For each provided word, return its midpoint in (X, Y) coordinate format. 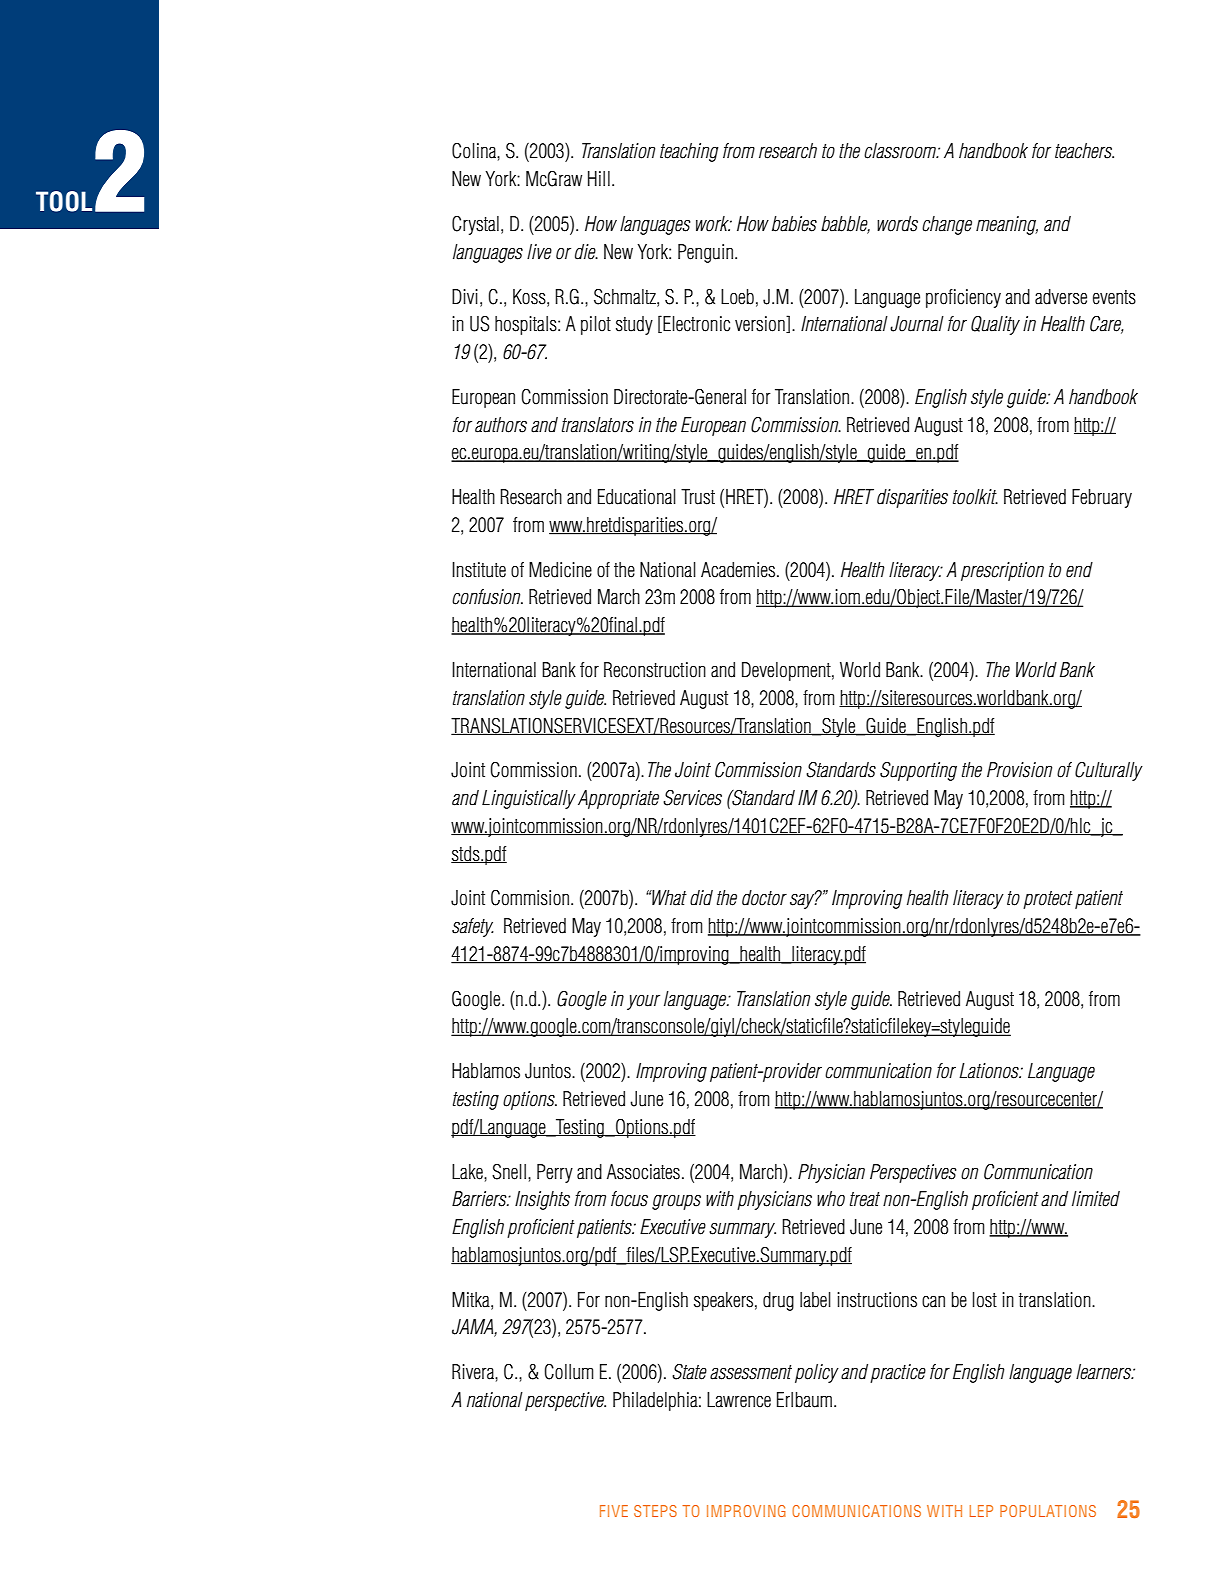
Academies (739, 570)
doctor (764, 898)
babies (794, 224)
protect (1048, 900)
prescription (1002, 571)
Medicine (560, 570)
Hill (599, 178)
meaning (1007, 225)
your (643, 1002)
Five (614, 1511)
